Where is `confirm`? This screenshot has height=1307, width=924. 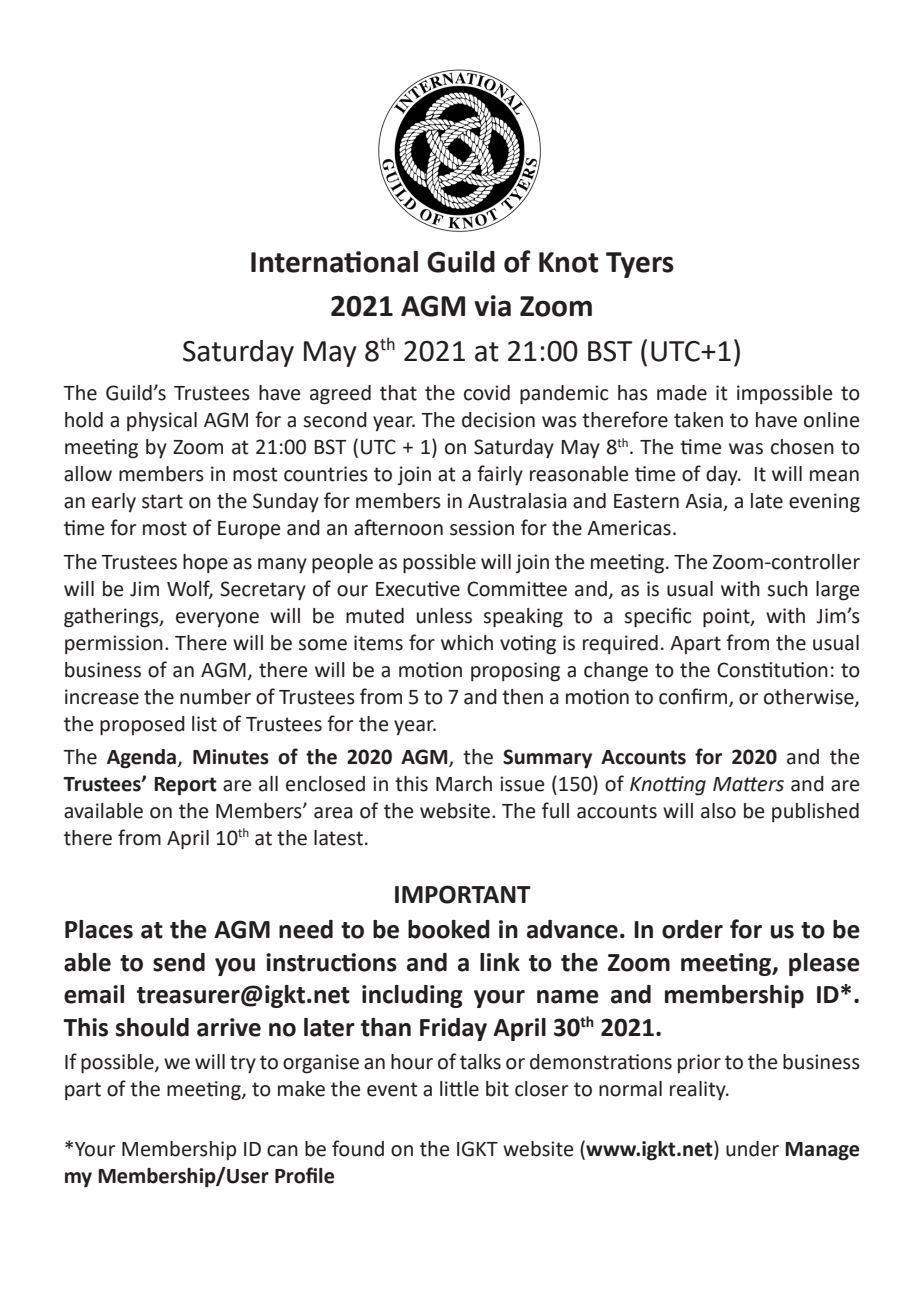 confirm is located at coordinates (694, 697).
